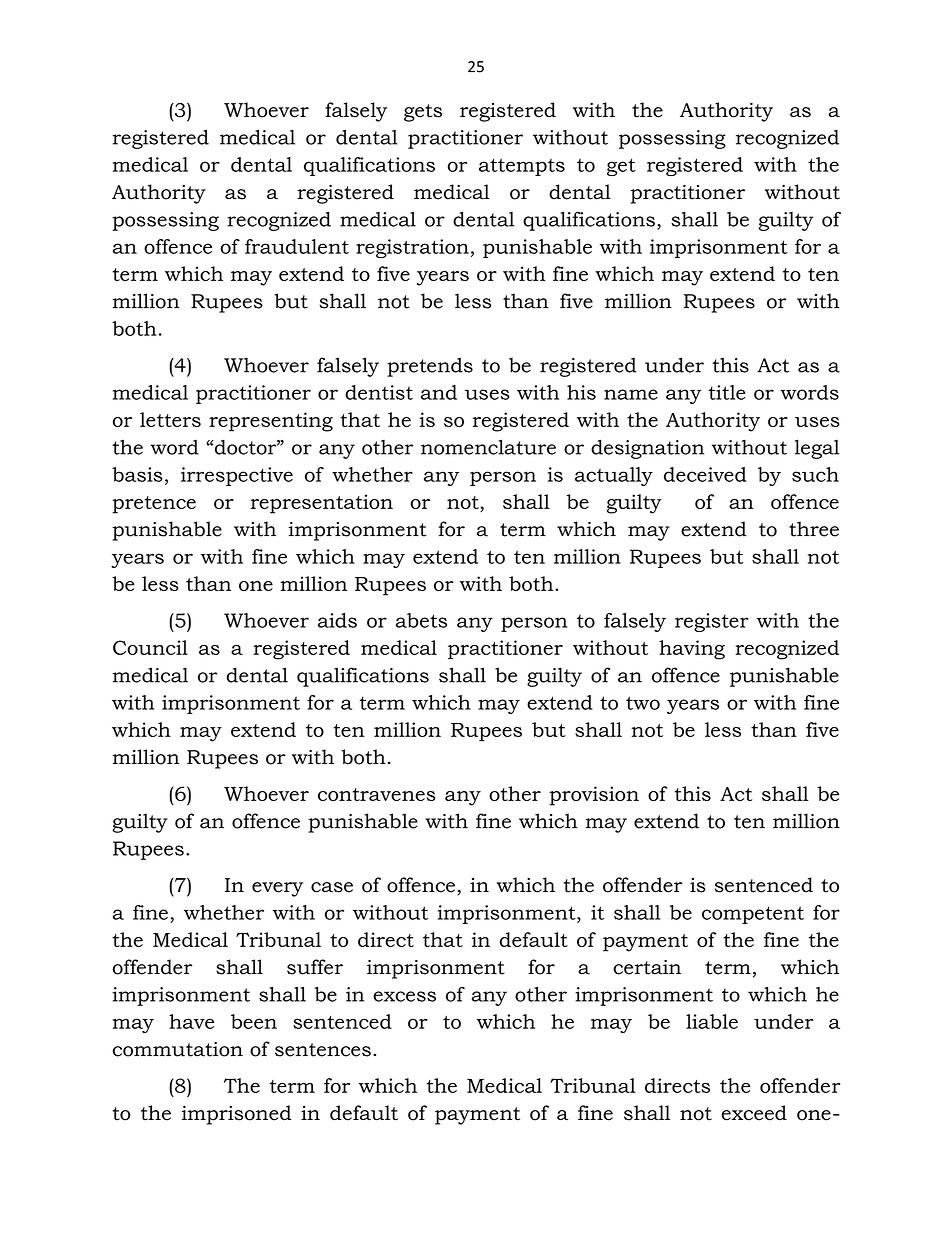 This screenshot has width=952, height=1233. What do you see at coordinates (297, 246) in the screenshot?
I see `fraudulent` at bounding box center [297, 246].
